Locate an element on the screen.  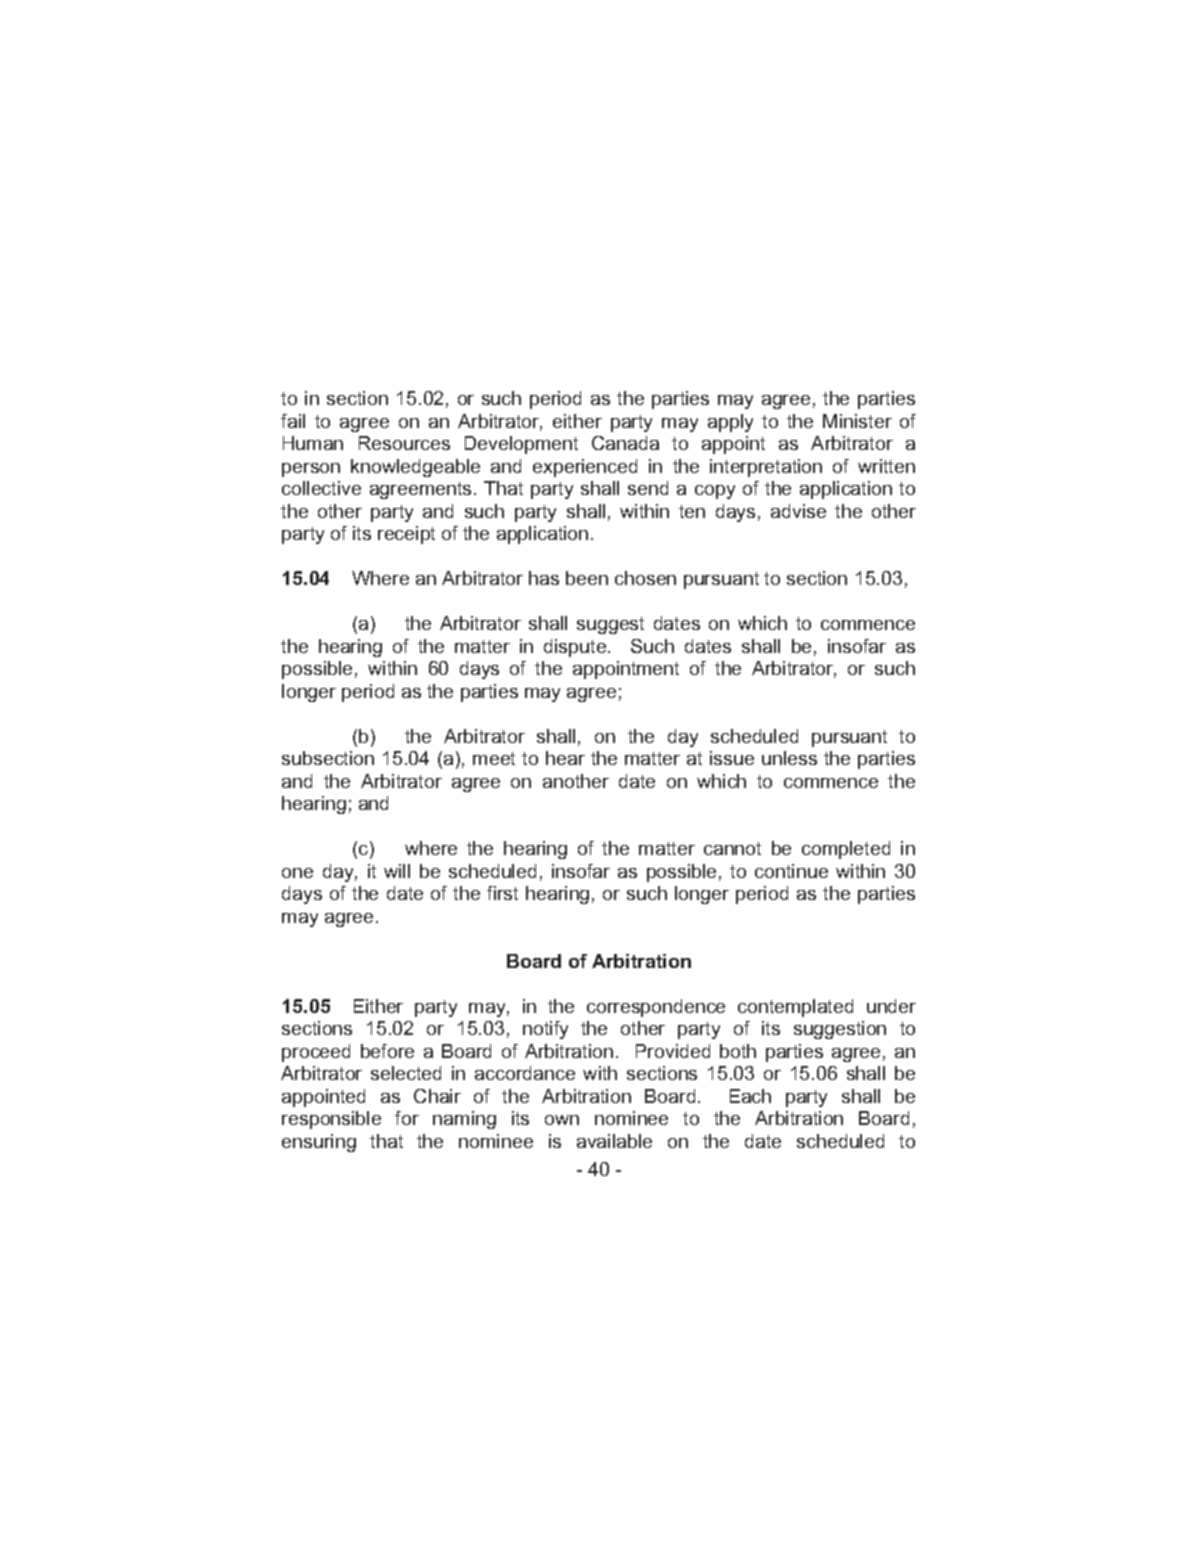
own is located at coordinates (562, 1120).
